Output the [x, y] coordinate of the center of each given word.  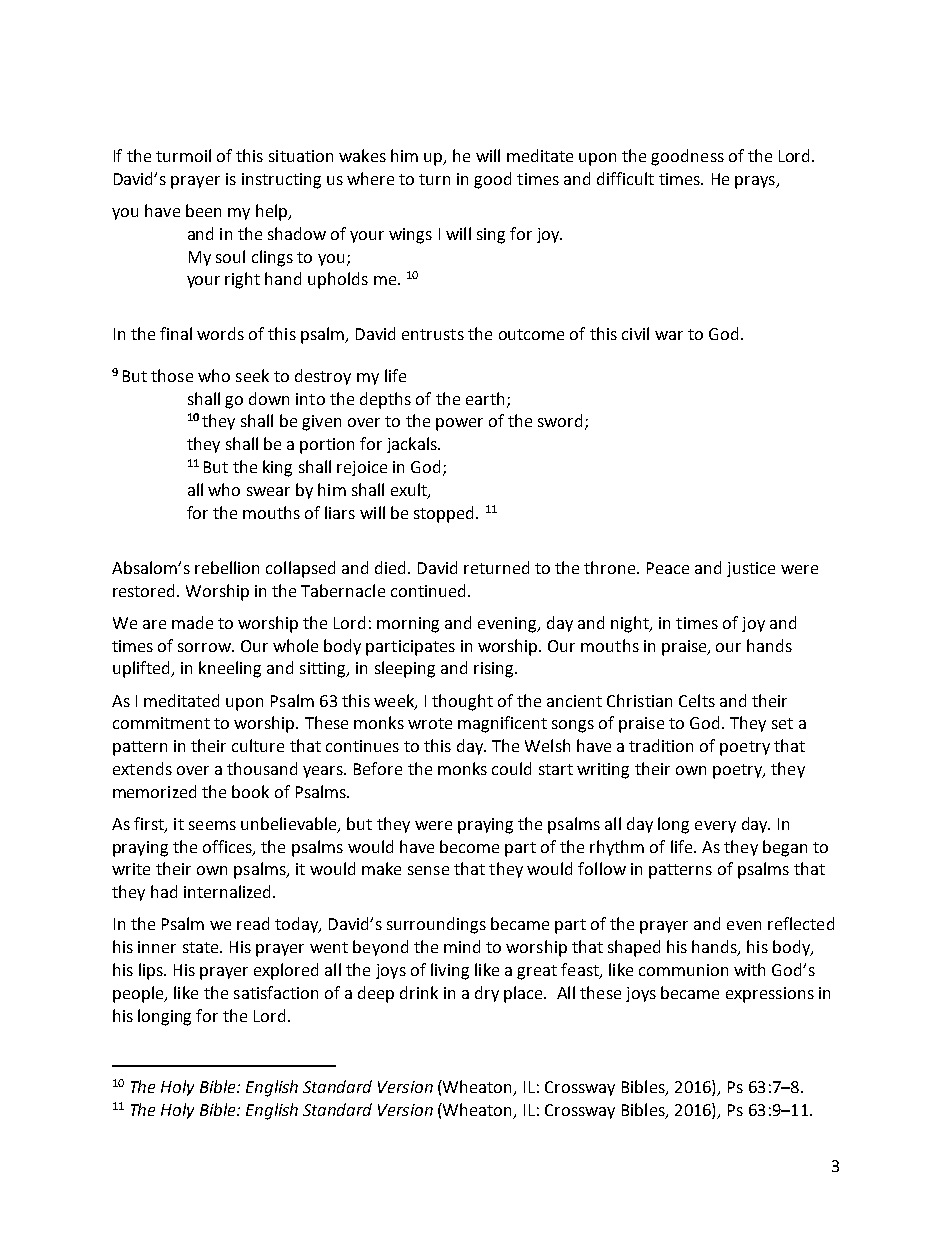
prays [756, 182]
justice [751, 569]
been [203, 210]
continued [428, 590]
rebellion [227, 567]
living [450, 971]
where [370, 178]
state [202, 947]
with [749, 969]
